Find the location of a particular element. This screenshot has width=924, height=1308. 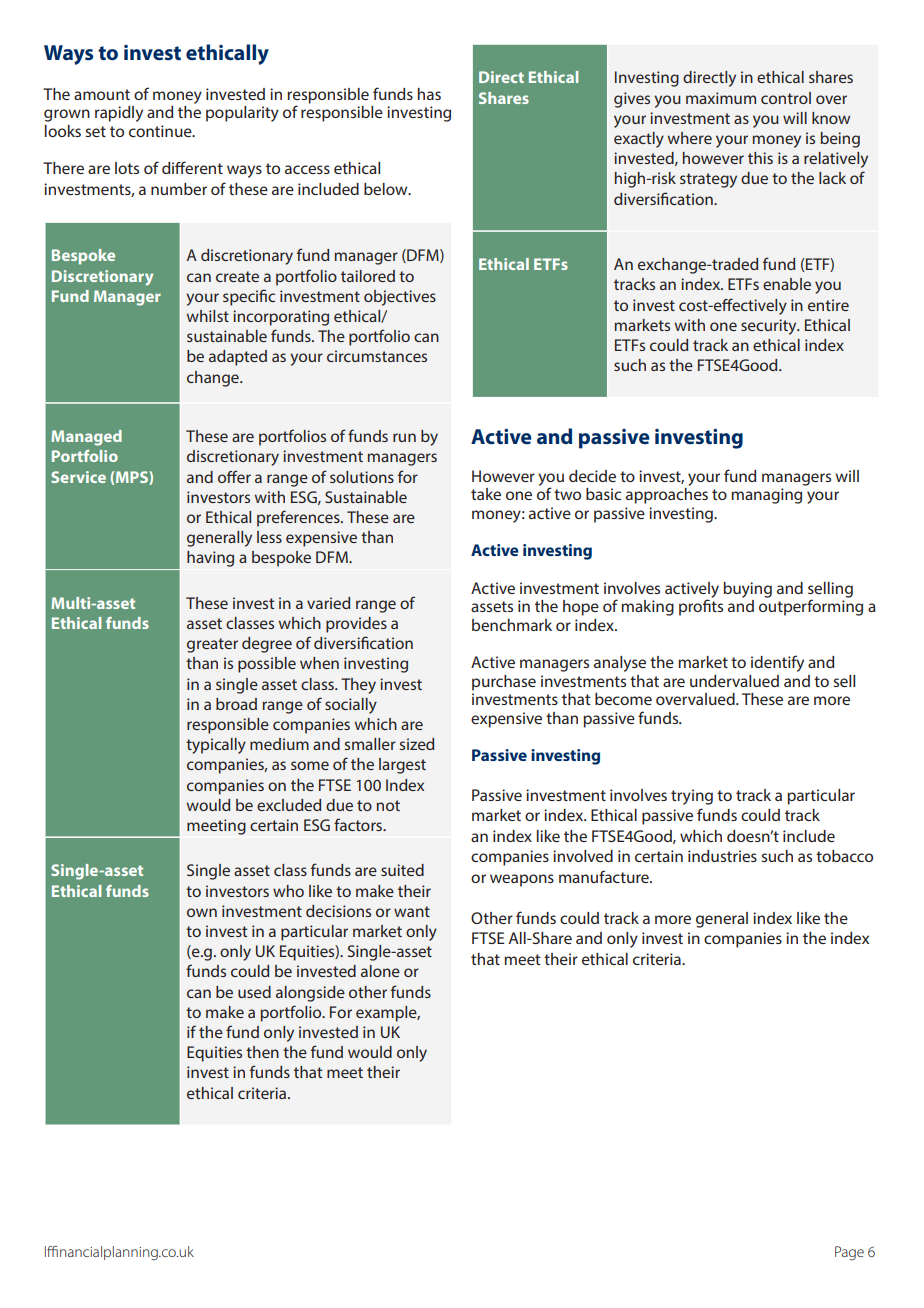

industries is located at coordinates (722, 856).
